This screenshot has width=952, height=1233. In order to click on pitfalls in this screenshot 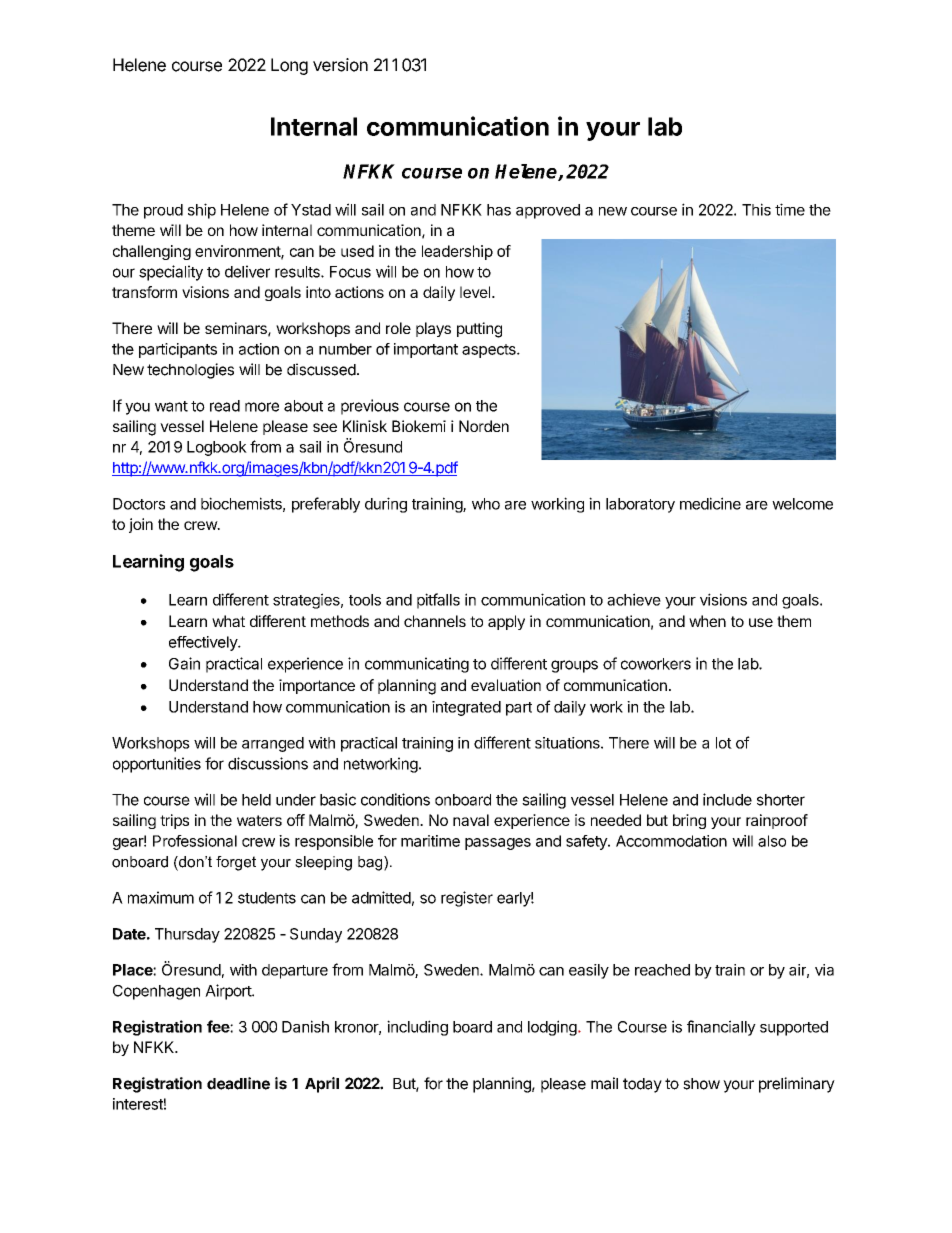, I will do `click(438, 601)`.
